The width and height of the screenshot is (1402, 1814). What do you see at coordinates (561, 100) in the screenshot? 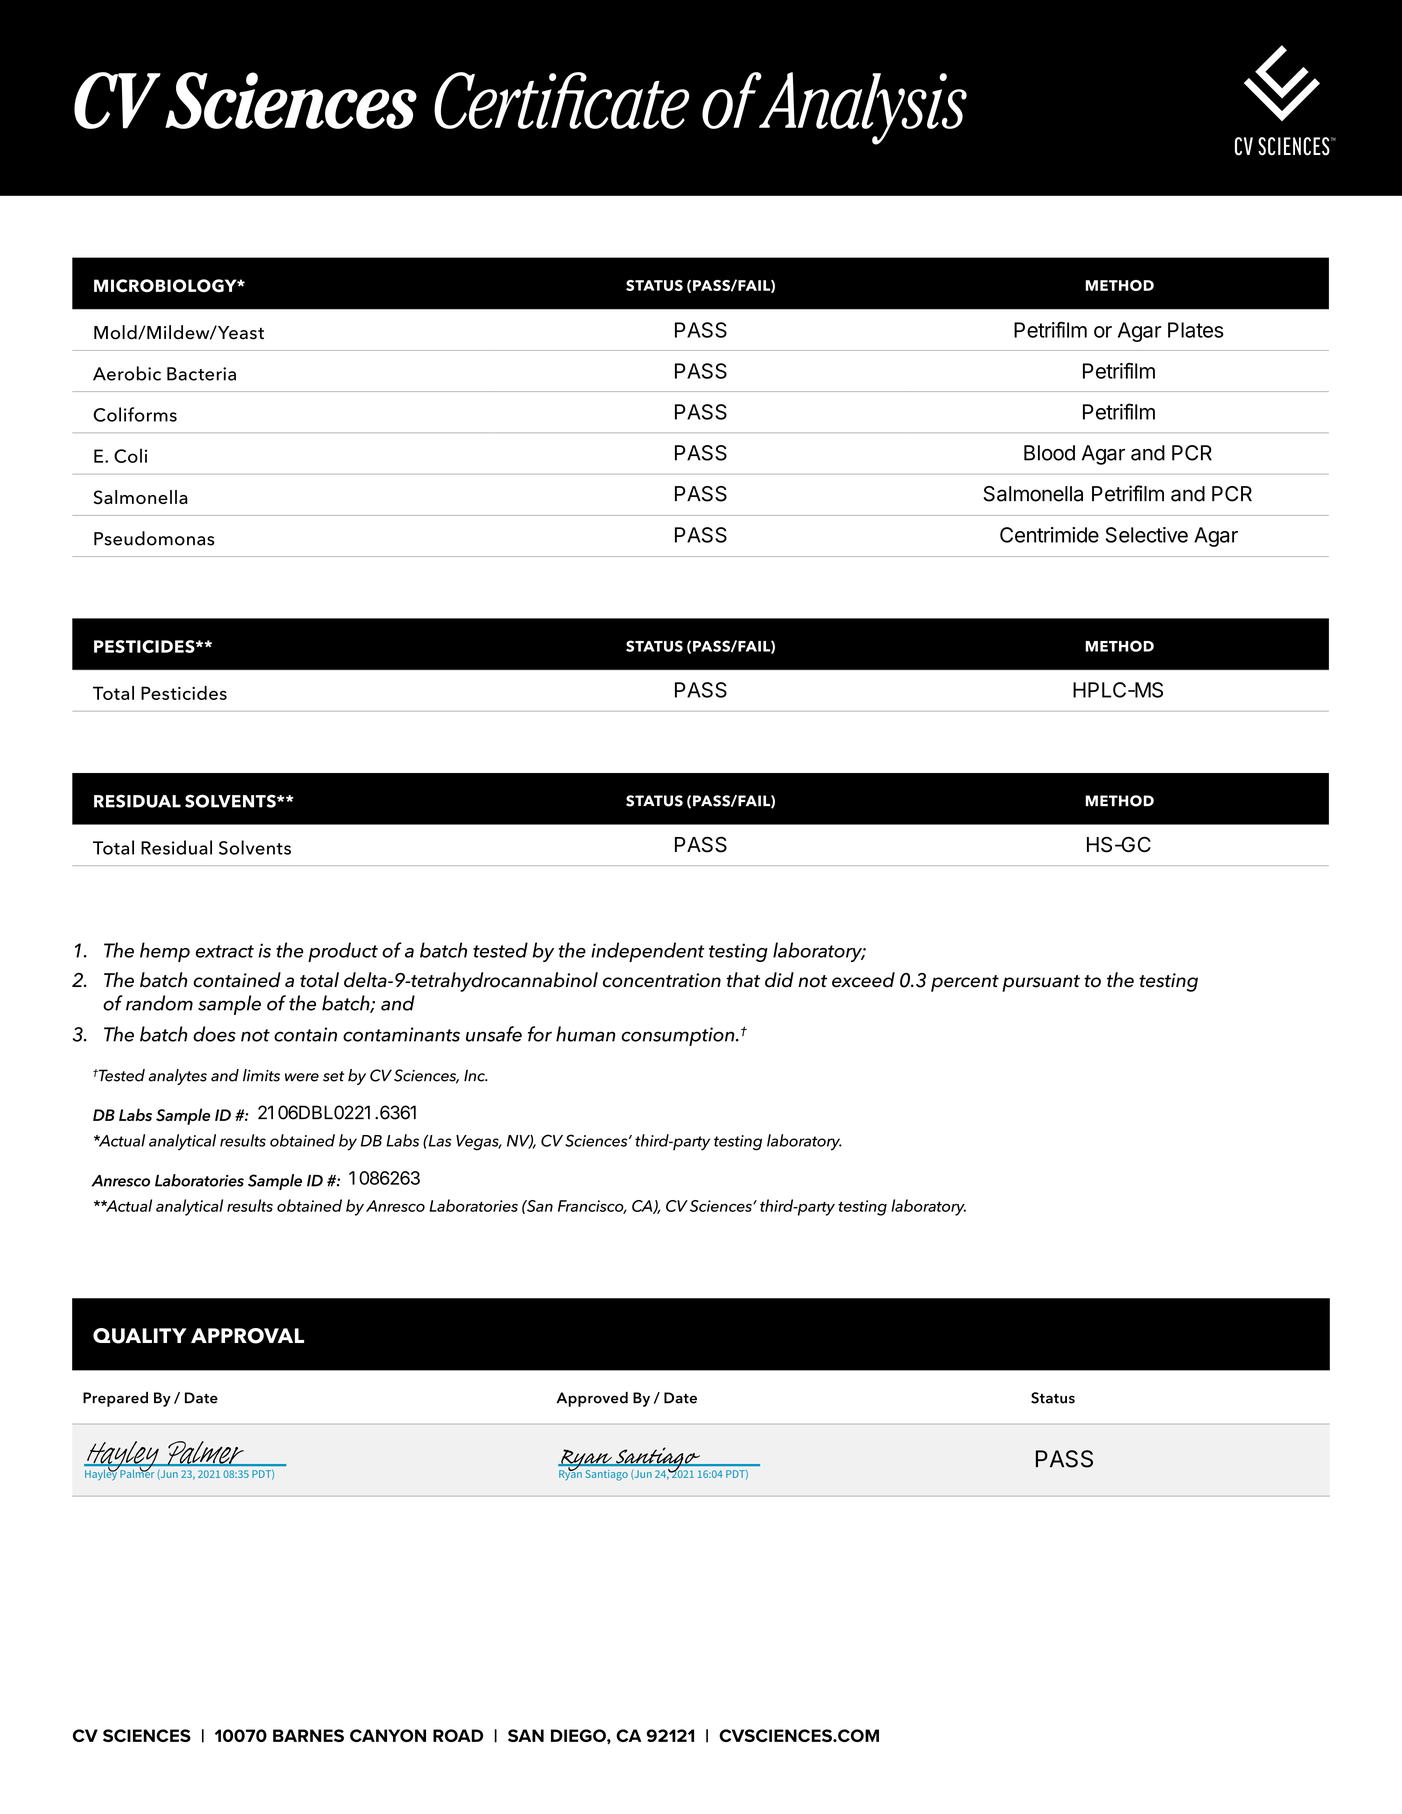
I see `Certificate` at bounding box center [561, 100].
